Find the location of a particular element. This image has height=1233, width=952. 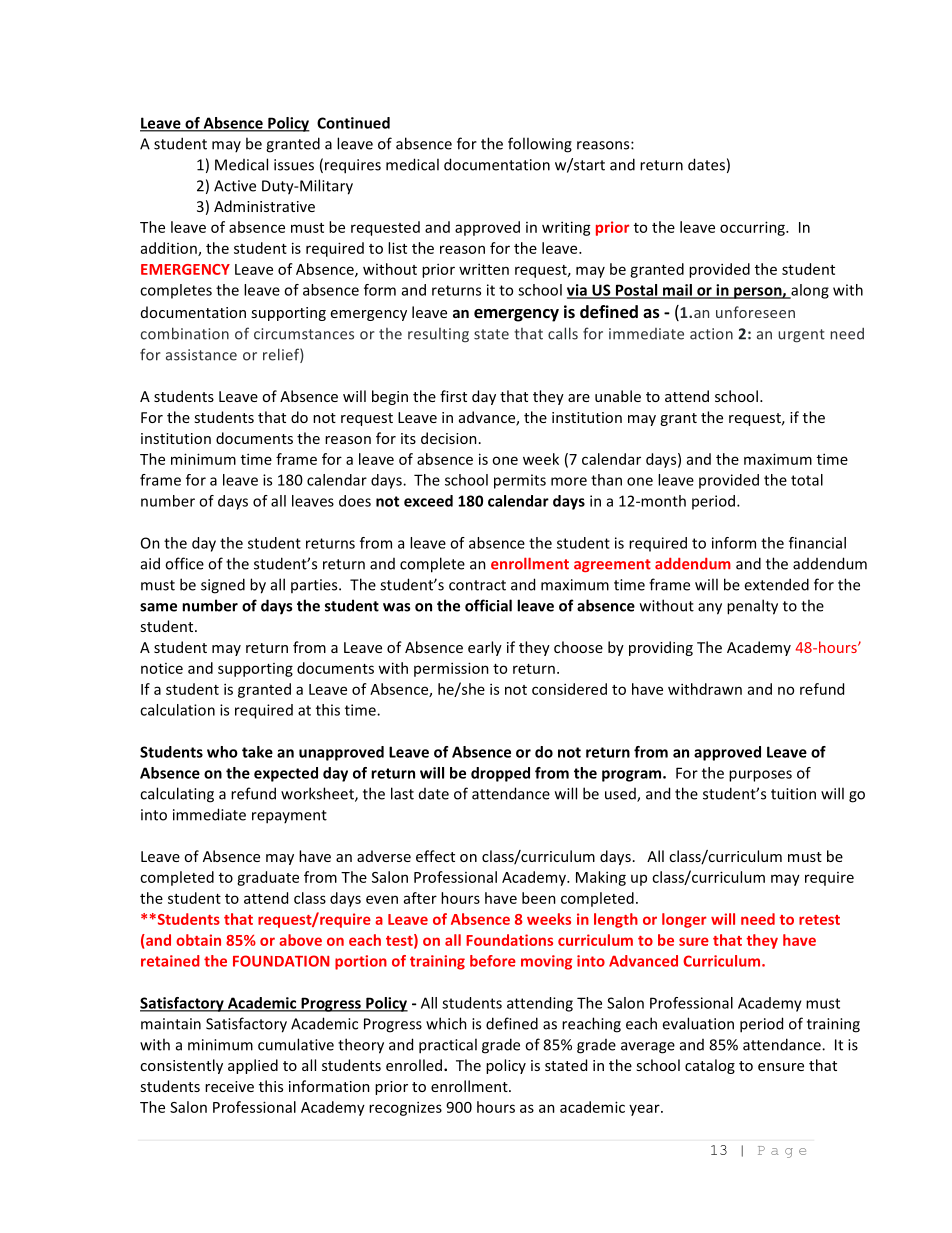

total is located at coordinates (807, 480).
